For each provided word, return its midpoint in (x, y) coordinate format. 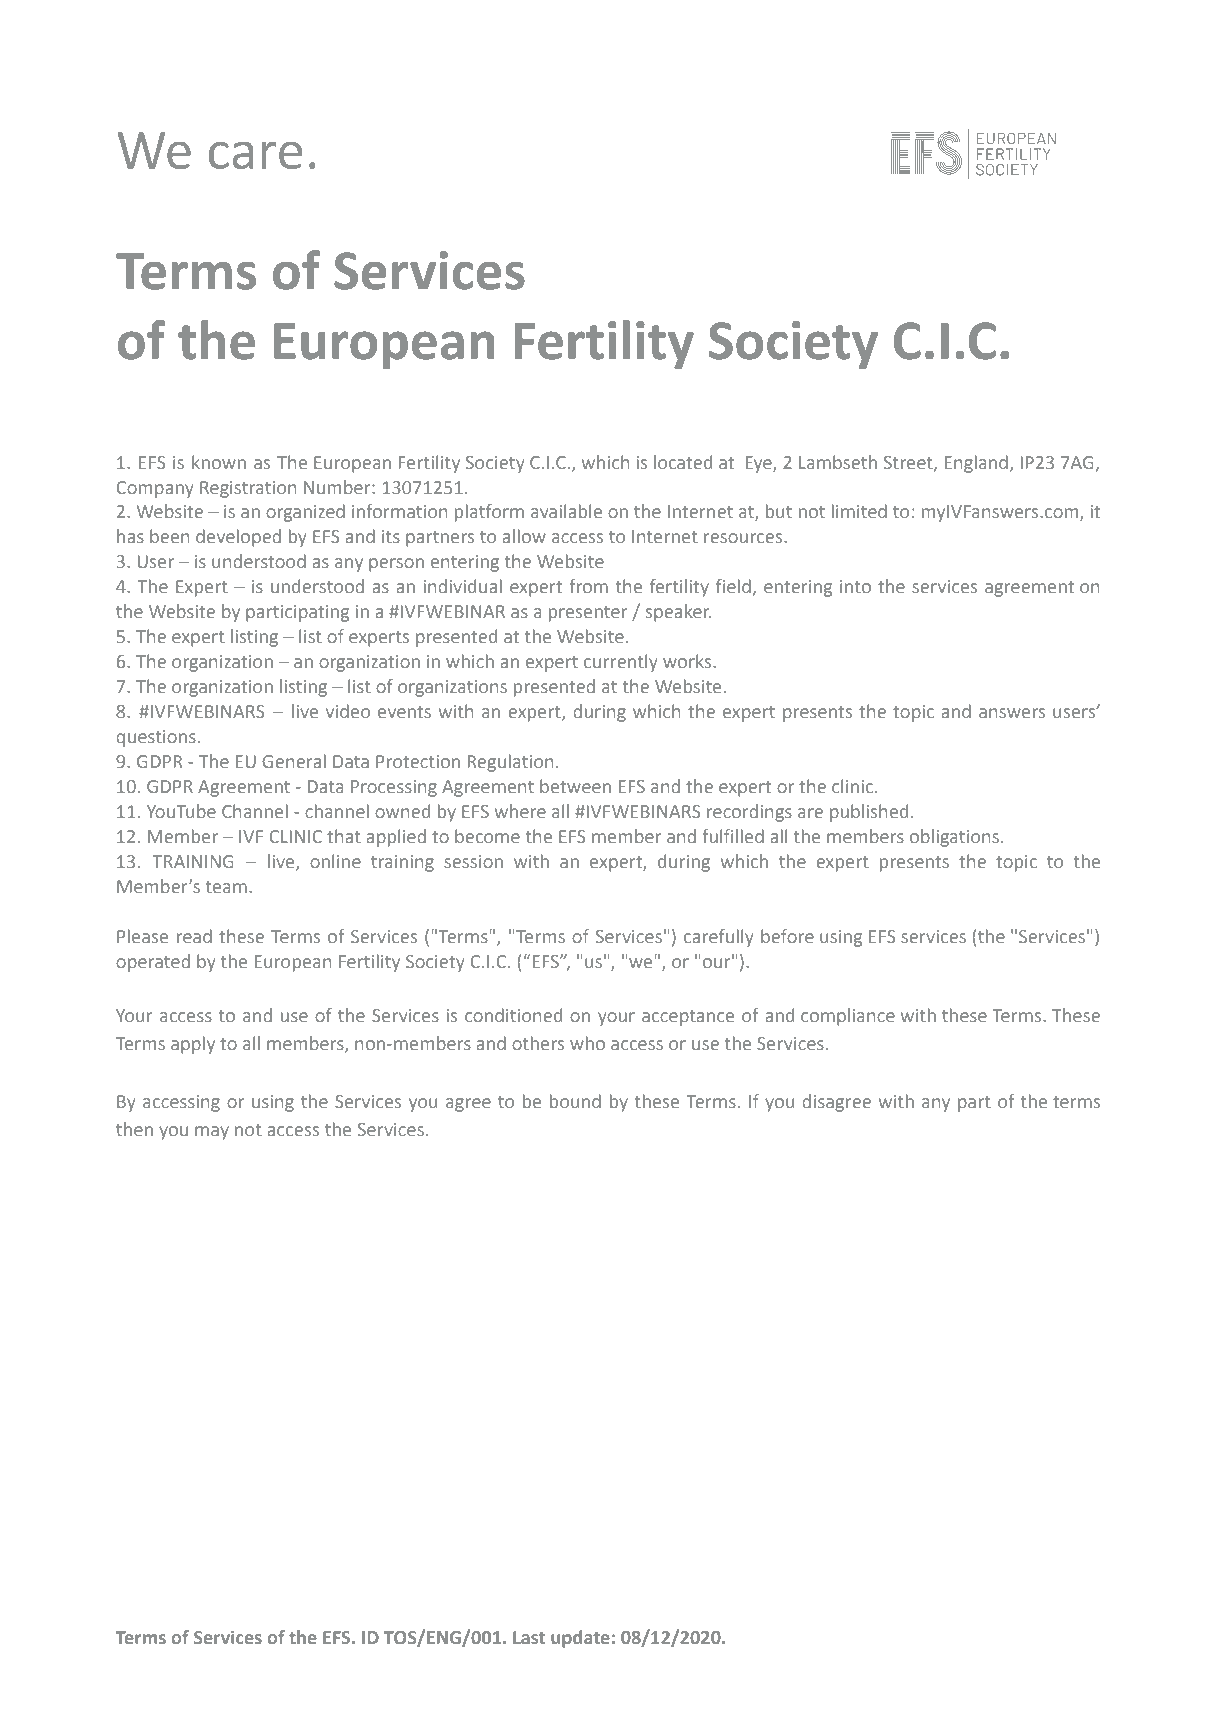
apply (193, 1045)
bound (575, 1101)
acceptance (688, 1018)
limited (859, 511)
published (869, 813)
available (566, 511)
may (212, 1133)
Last (529, 1637)
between (575, 786)
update (580, 1639)
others (538, 1043)
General (294, 761)
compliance (848, 1017)
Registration (248, 489)
